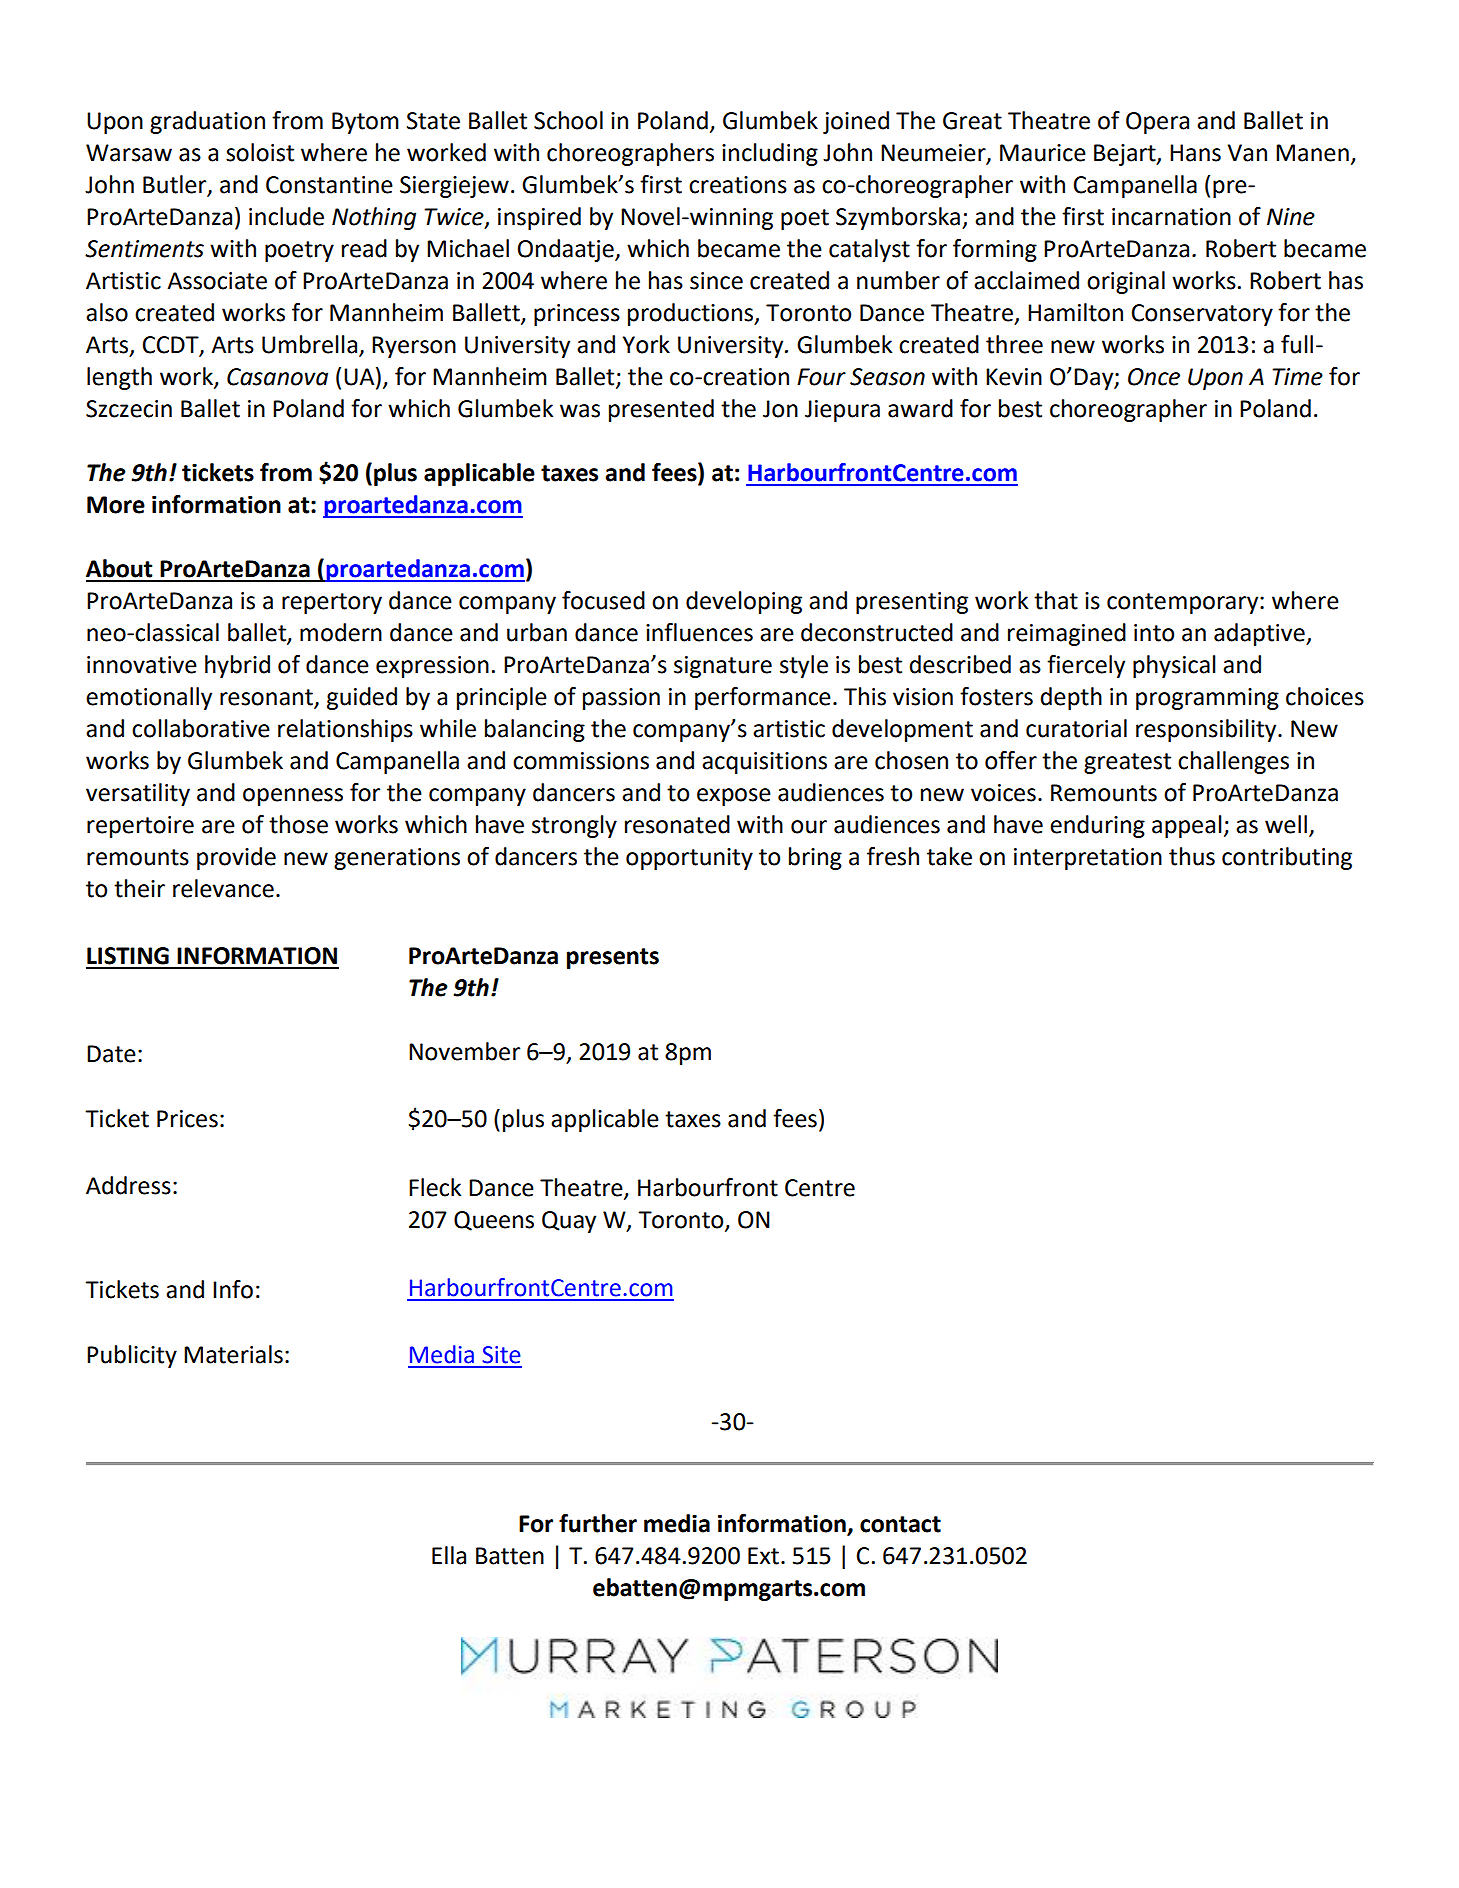  Describe the element at coordinates (116, 505) in the document. I see `More` at that location.
